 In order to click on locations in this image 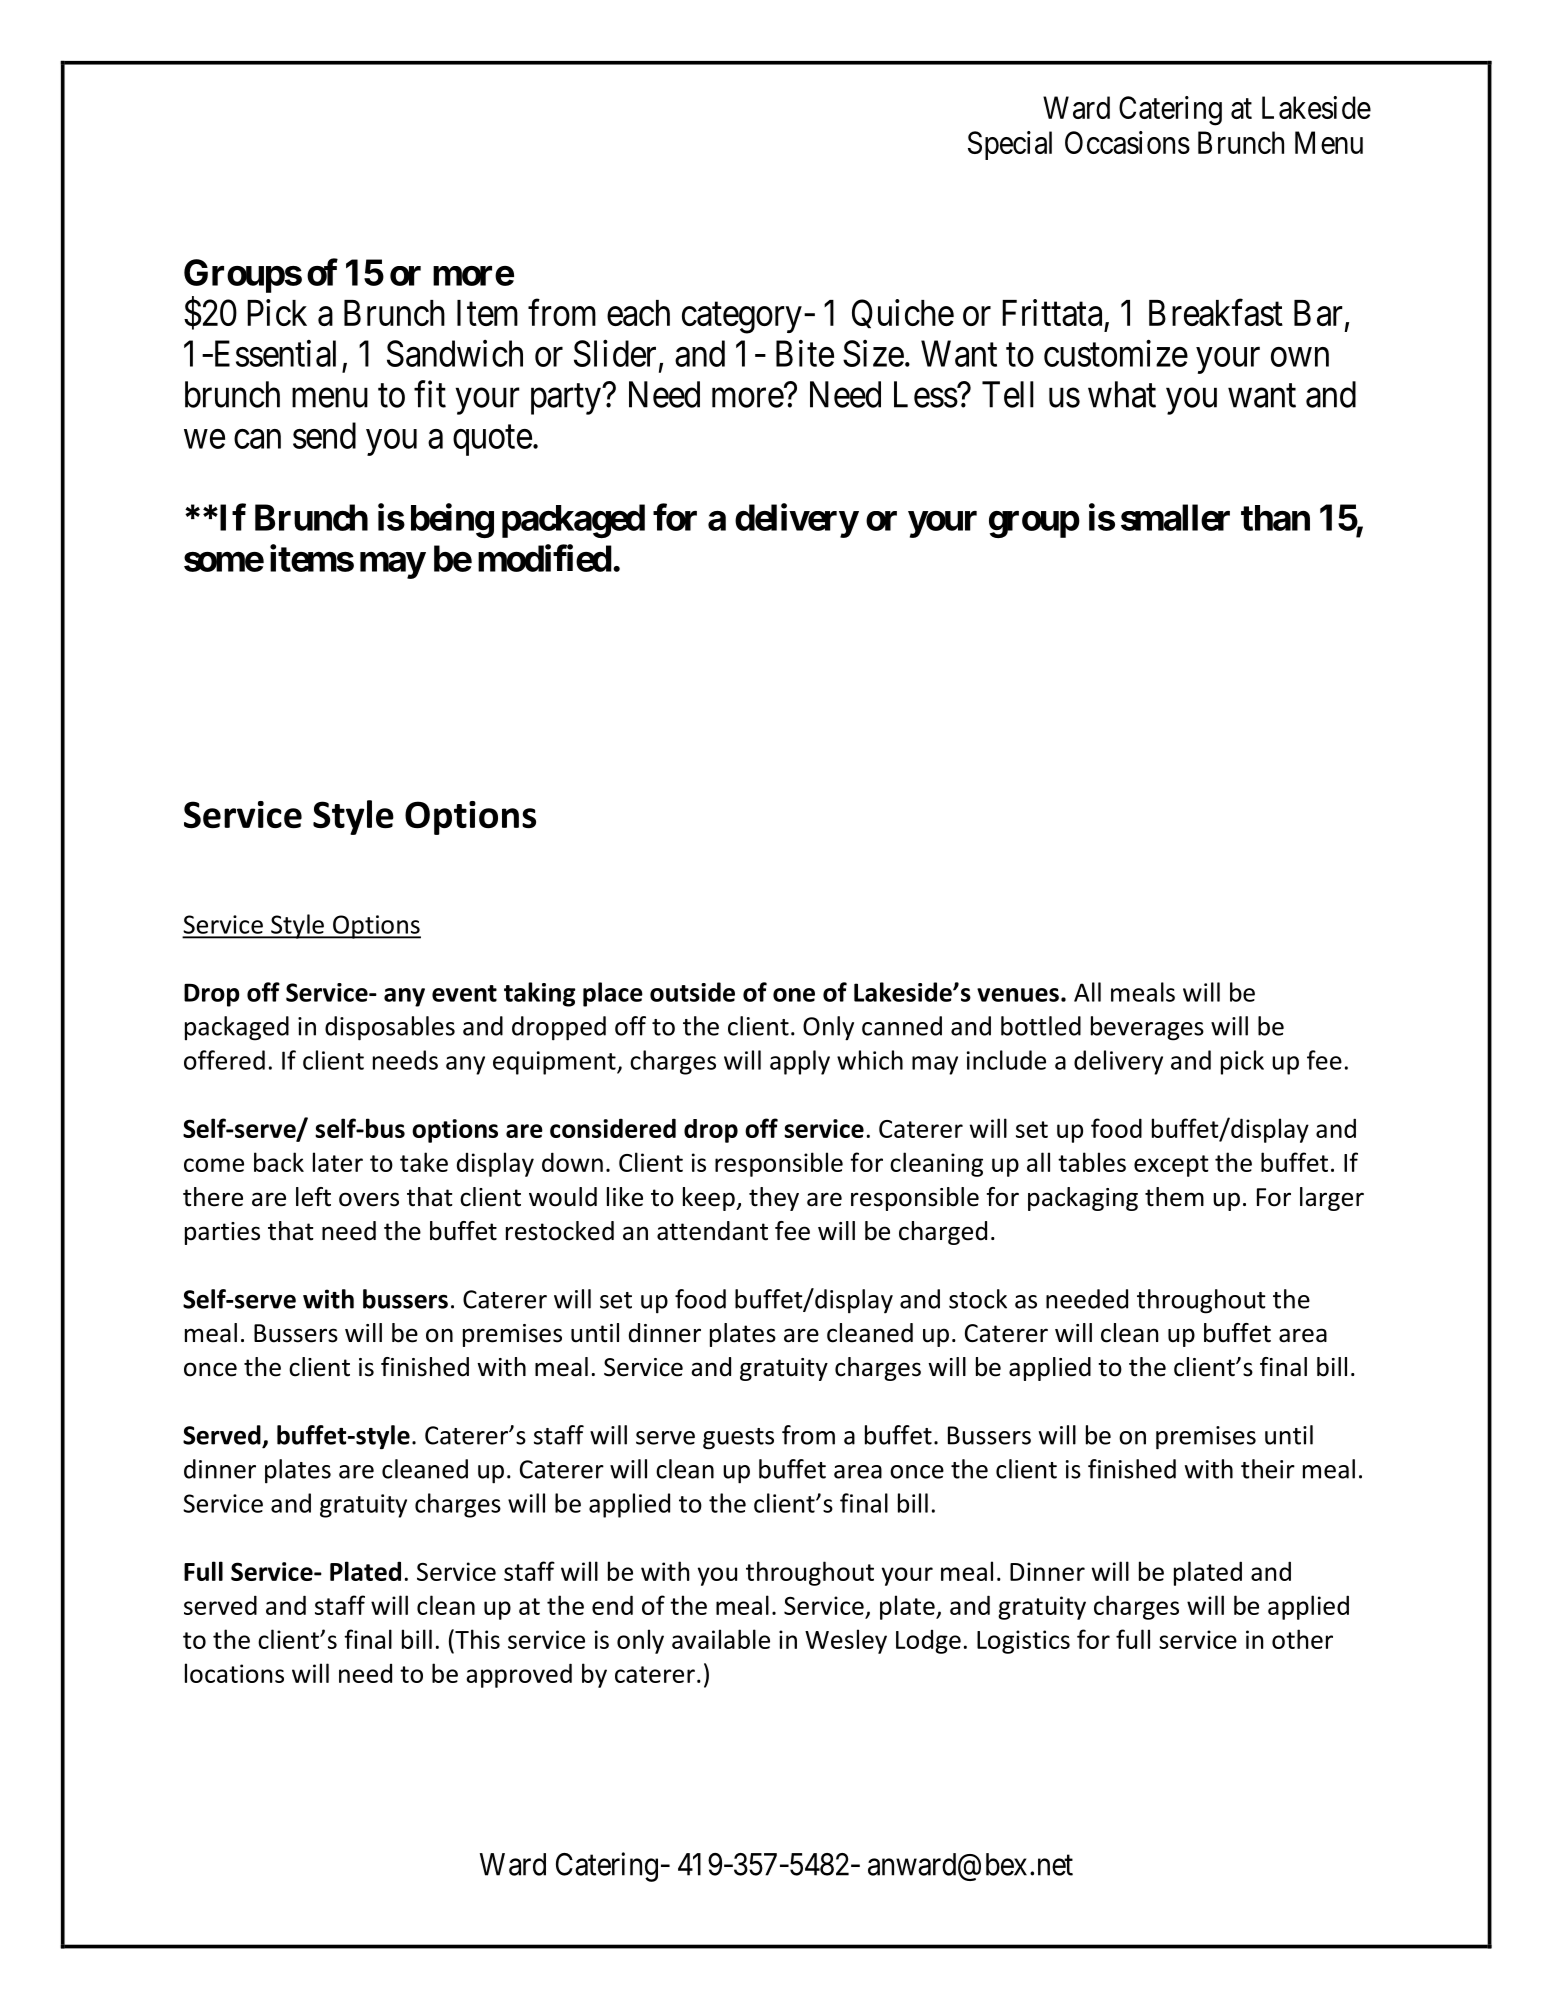, I will do `click(234, 1673)`.
